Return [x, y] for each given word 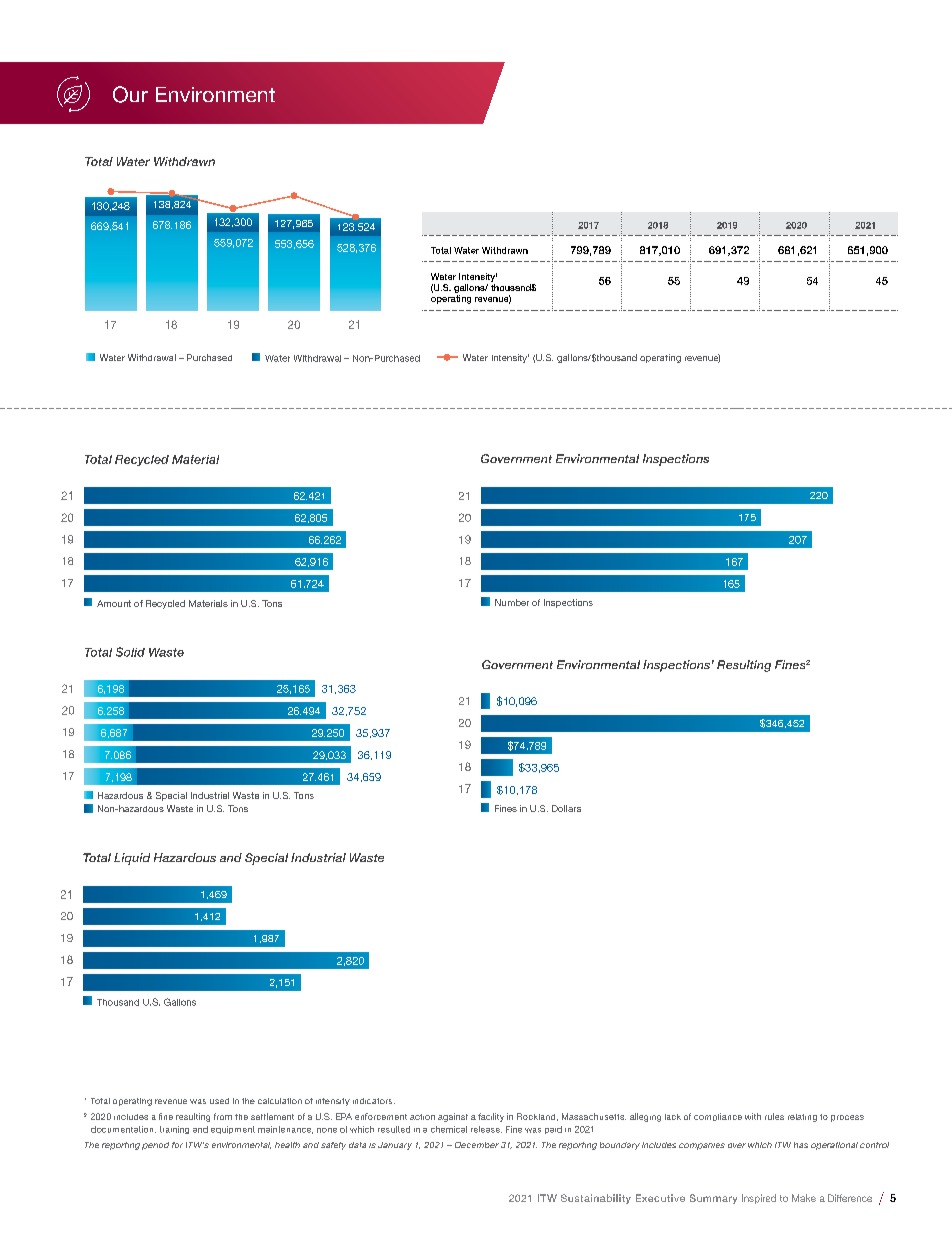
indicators [374, 1101]
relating [802, 1118]
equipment [233, 1130]
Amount [114, 603]
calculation [280, 1101]
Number [512, 602]
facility [491, 1117]
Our [130, 94]
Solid [130, 652]
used [219, 1101]
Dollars [566, 808]
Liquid [132, 859]
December [477, 1145]
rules [774, 1116]
